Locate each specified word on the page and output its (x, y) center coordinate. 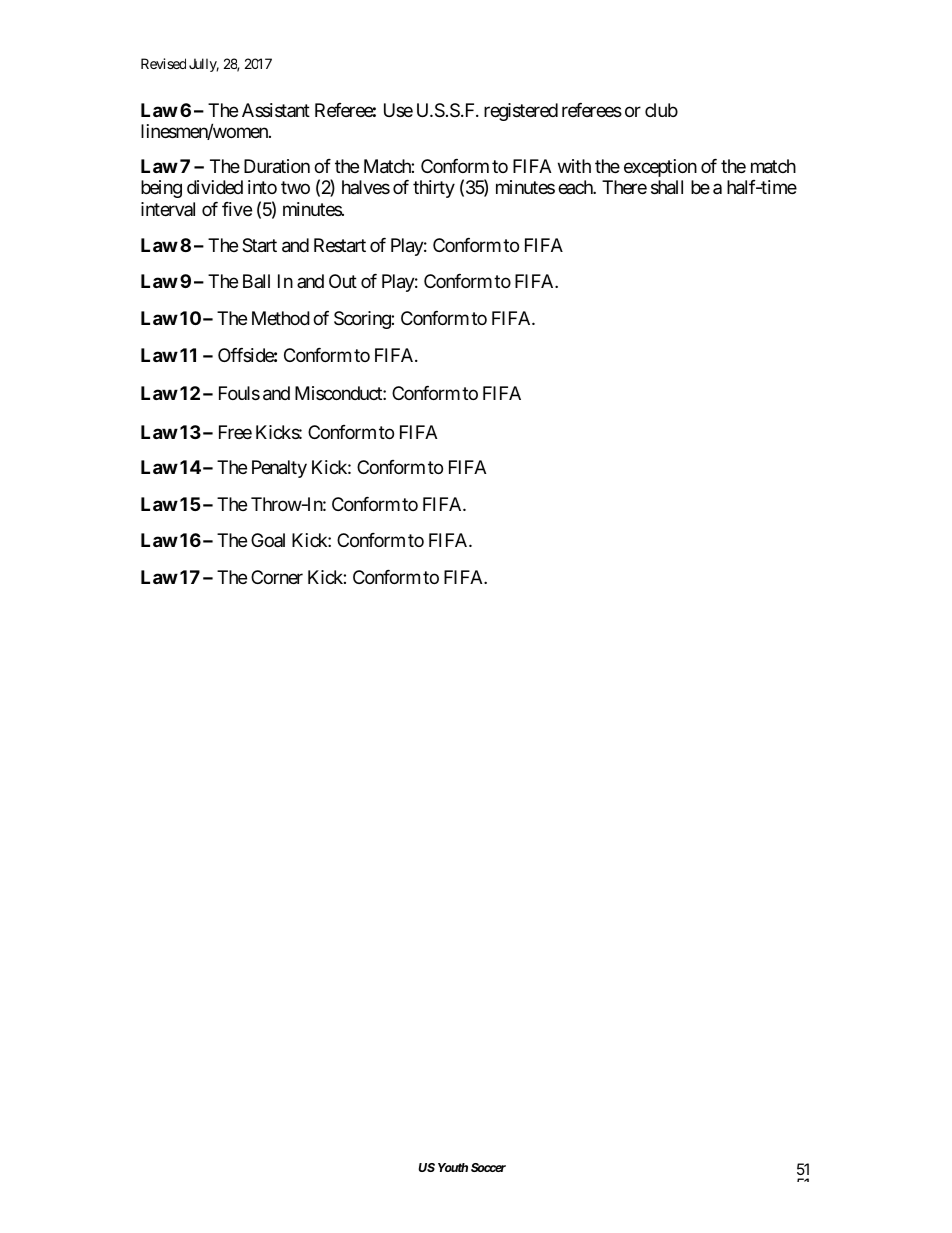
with (574, 166)
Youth (453, 1167)
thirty (434, 189)
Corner (277, 577)
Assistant (276, 110)
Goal (268, 540)
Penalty (279, 469)
